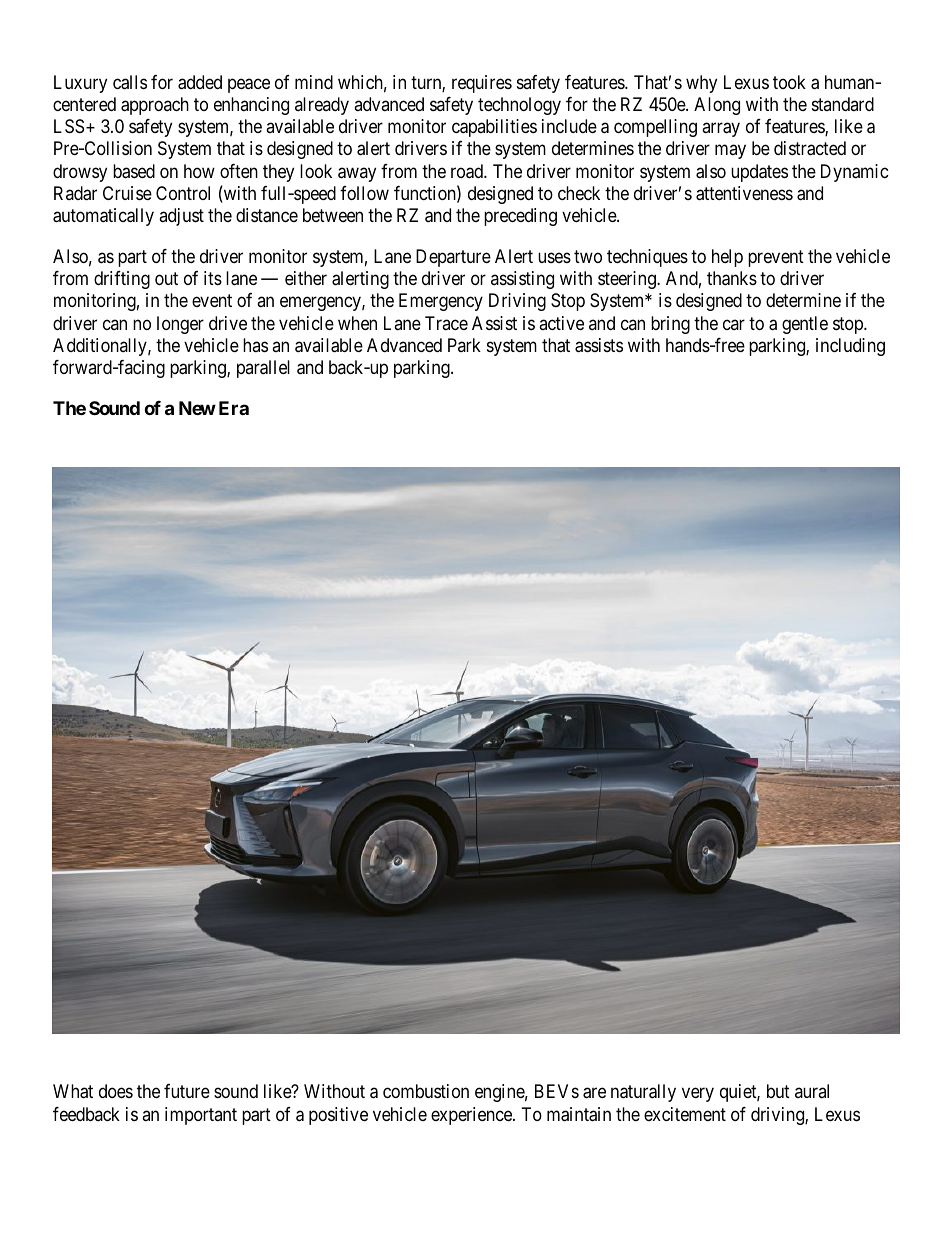  Describe the element at coordinates (812, 1091) in the screenshot. I see `aural` at that location.
